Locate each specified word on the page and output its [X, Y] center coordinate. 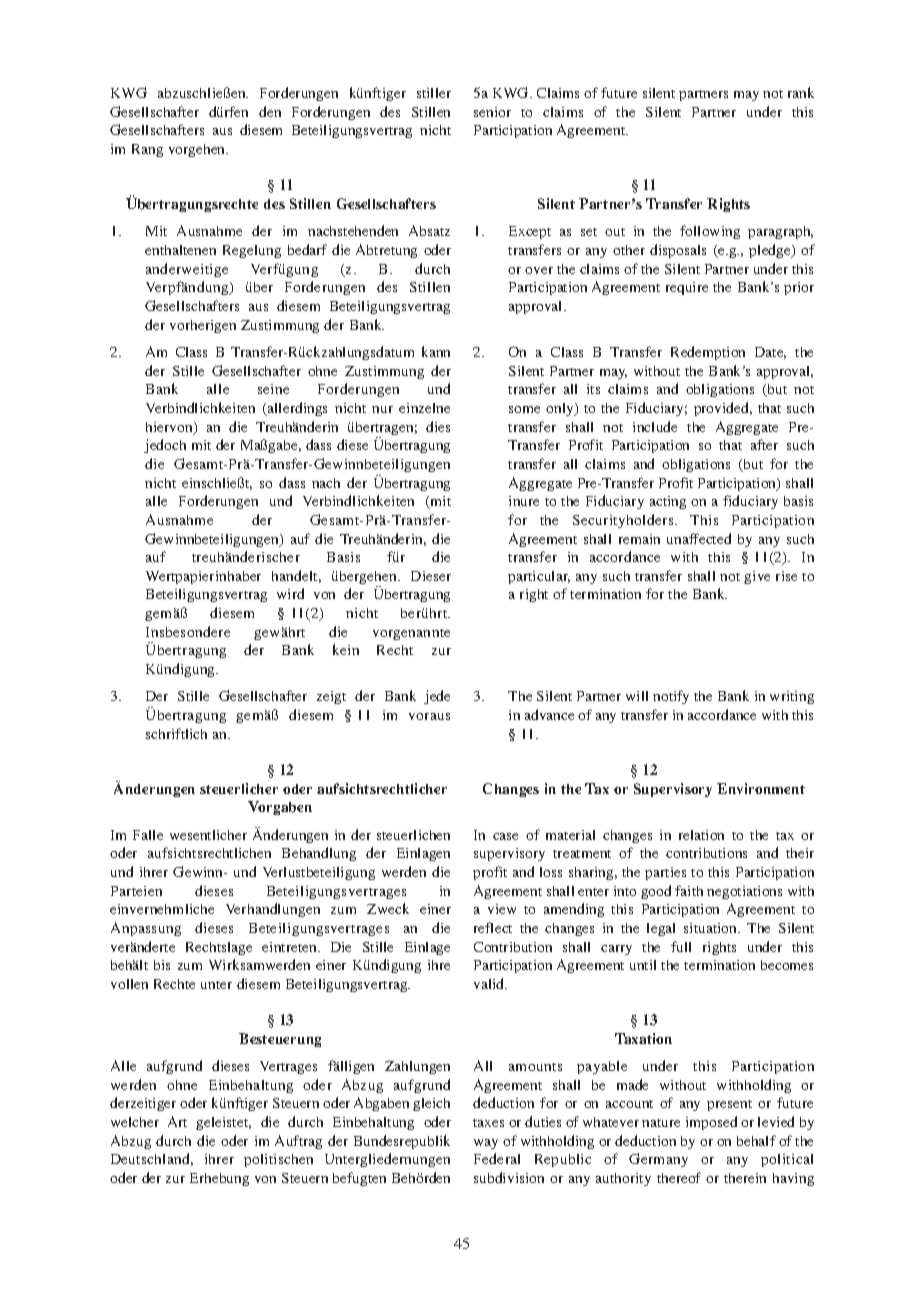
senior [492, 112]
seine [273, 389]
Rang [147, 150]
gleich [431, 1104]
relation [701, 835]
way [486, 1144]
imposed [711, 1123]
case [505, 836]
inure [524, 501]
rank [801, 92]
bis [162, 965]
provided [723, 409]
